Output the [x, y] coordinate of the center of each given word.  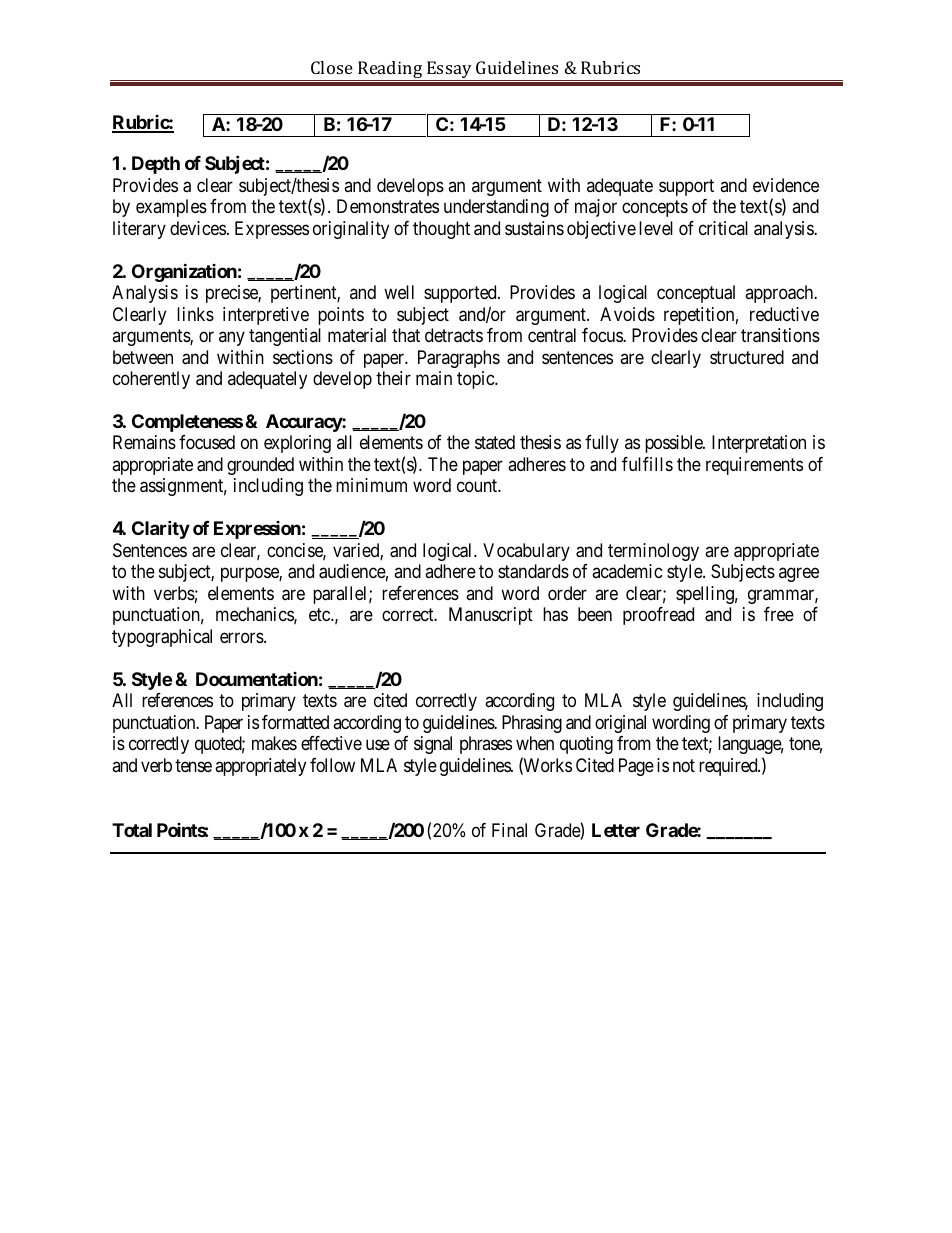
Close [332, 67]
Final [509, 830]
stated [495, 442]
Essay [449, 69]
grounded [260, 466]
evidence [786, 185]
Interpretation [759, 444]
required [729, 767]
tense [193, 765]
